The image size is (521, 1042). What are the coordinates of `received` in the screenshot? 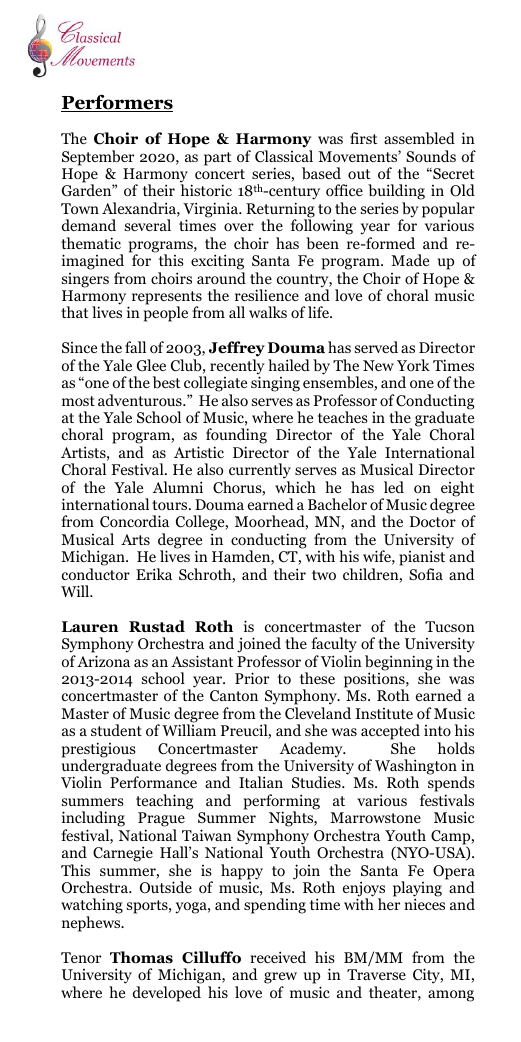 It's located at (278, 957).
